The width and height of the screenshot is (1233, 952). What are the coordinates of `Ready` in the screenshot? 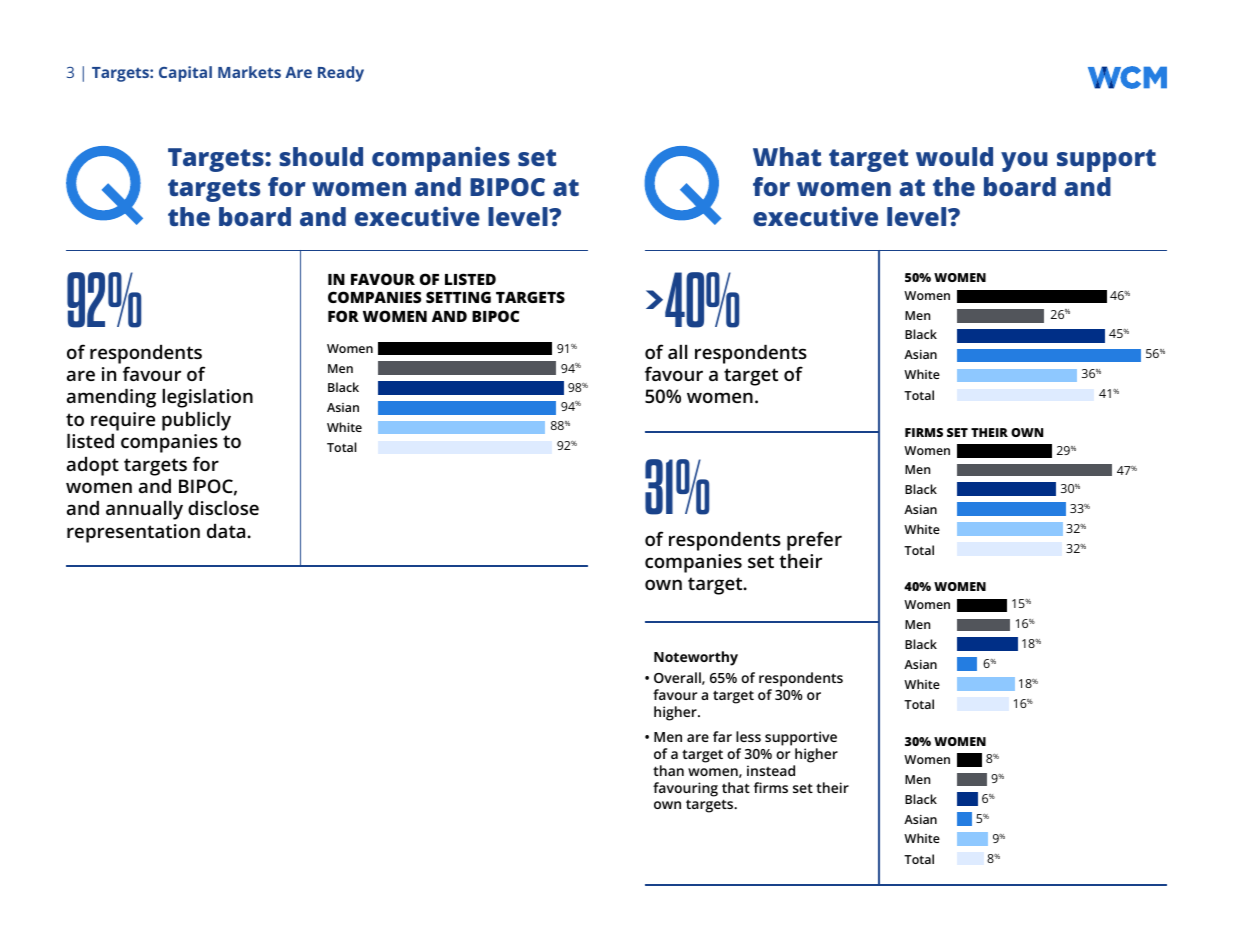 It's located at (341, 74).
